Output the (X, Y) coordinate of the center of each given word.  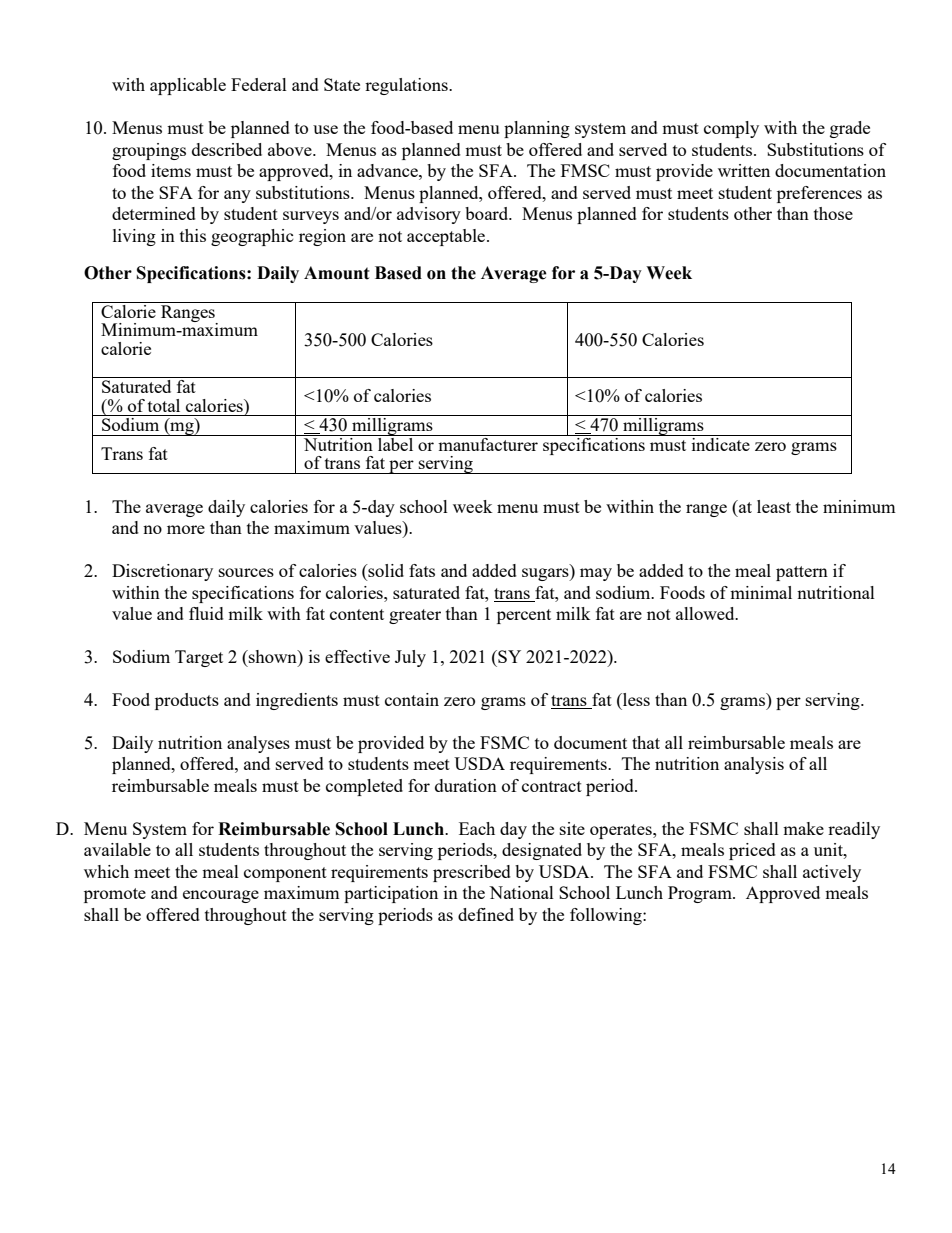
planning (537, 129)
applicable (188, 86)
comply (731, 129)
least (774, 506)
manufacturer (488, 443)
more (186, 529)
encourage (221, 896)
